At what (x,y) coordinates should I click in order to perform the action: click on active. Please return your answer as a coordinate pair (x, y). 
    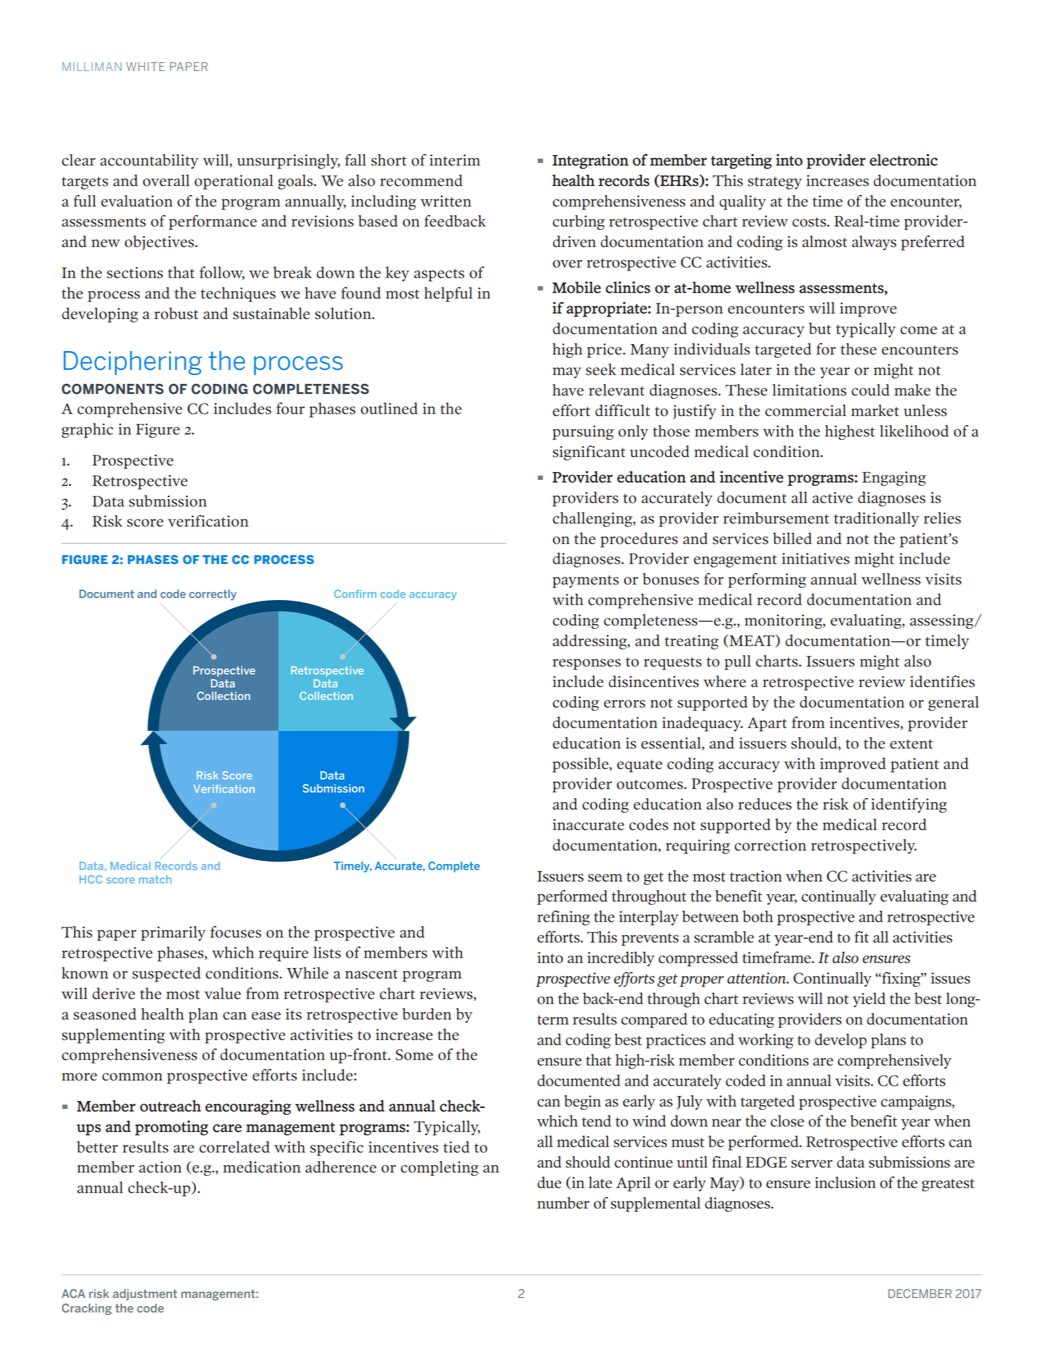
    Looking at the image, I should click on (832, 498).
